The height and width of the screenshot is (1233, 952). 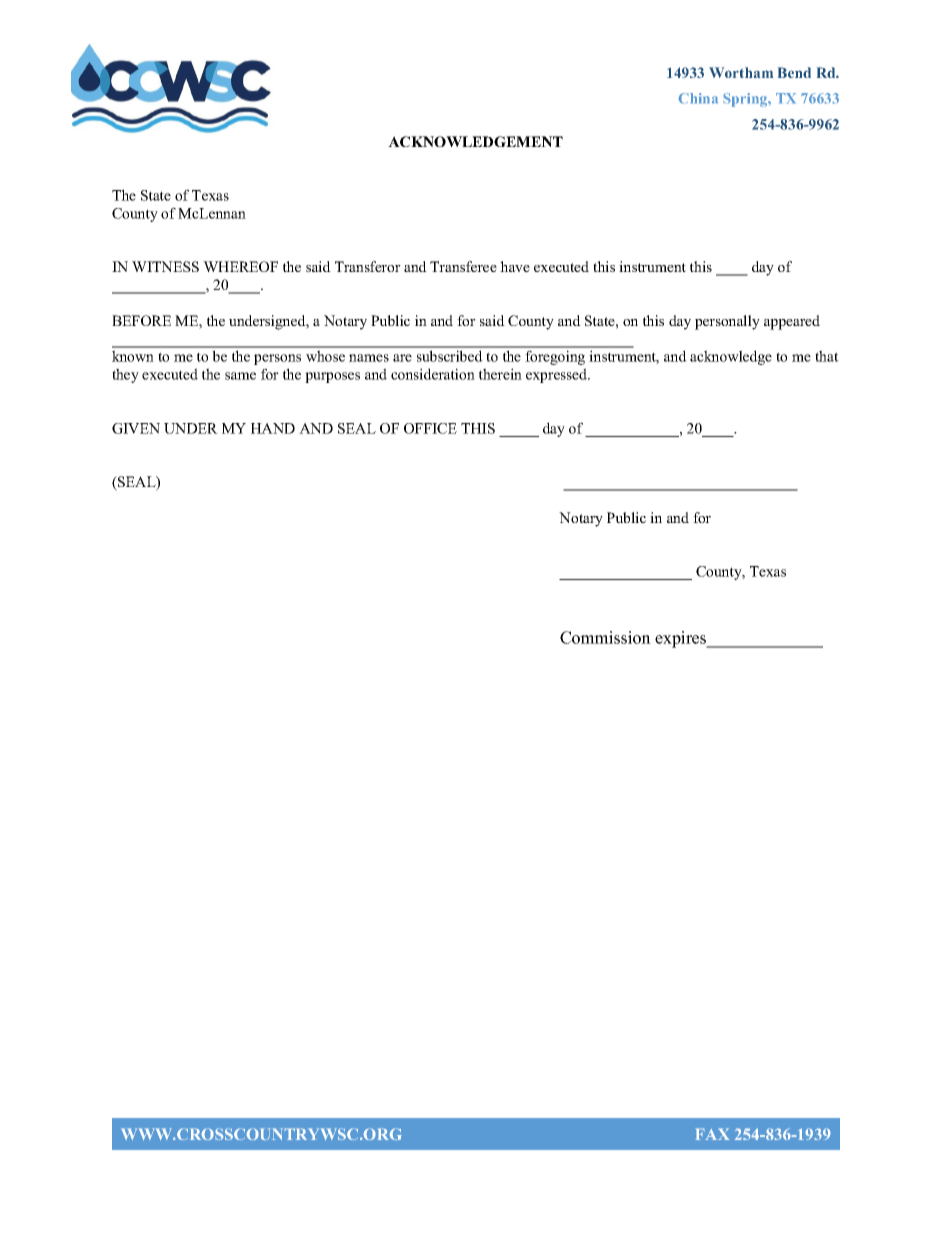 What do you see at coordinates (240, 266) in the screenshot?
I see `WHEREOF` at bounding box center [240, 266].
